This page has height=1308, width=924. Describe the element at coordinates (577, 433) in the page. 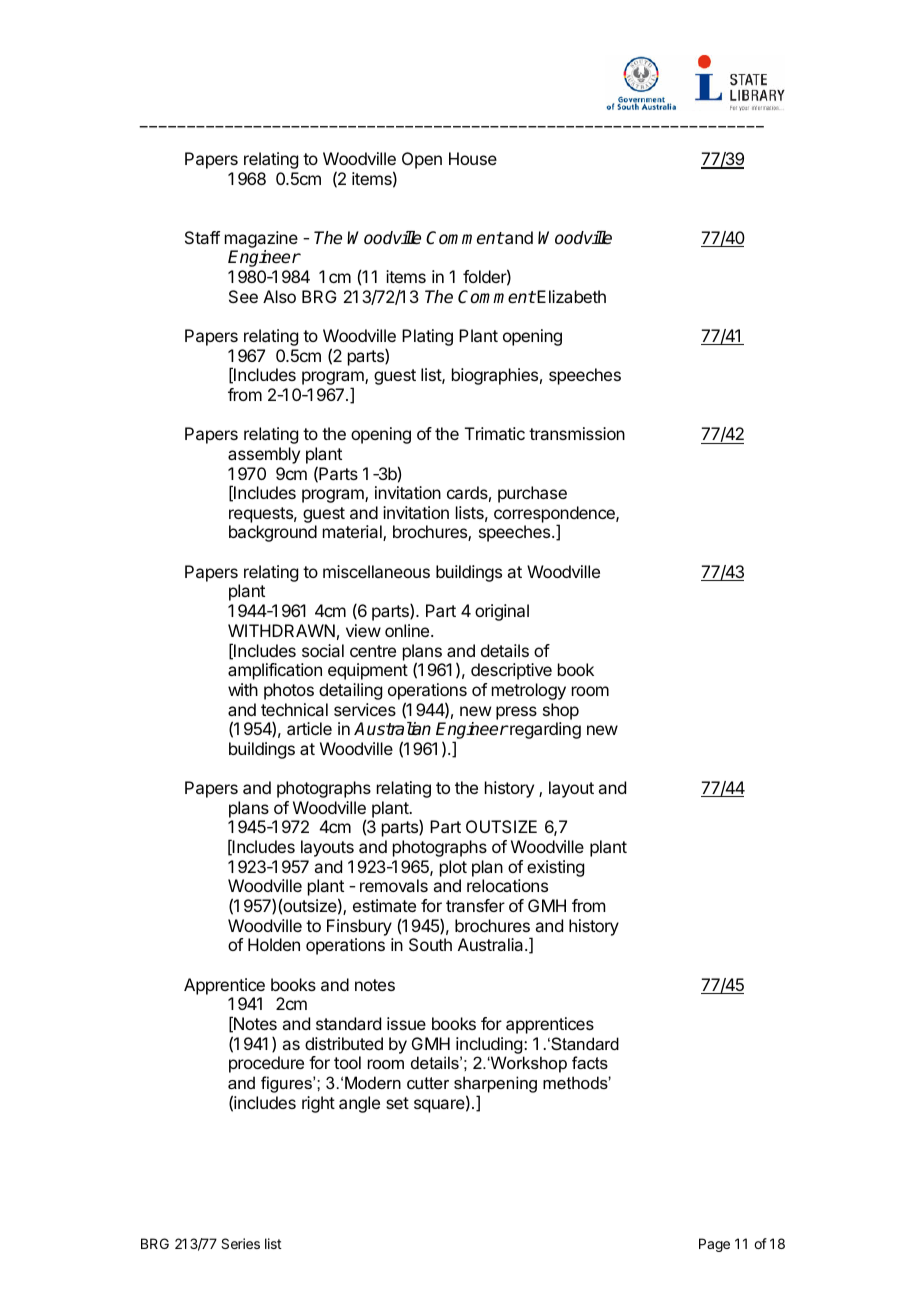

I see `transmission` at that location.
